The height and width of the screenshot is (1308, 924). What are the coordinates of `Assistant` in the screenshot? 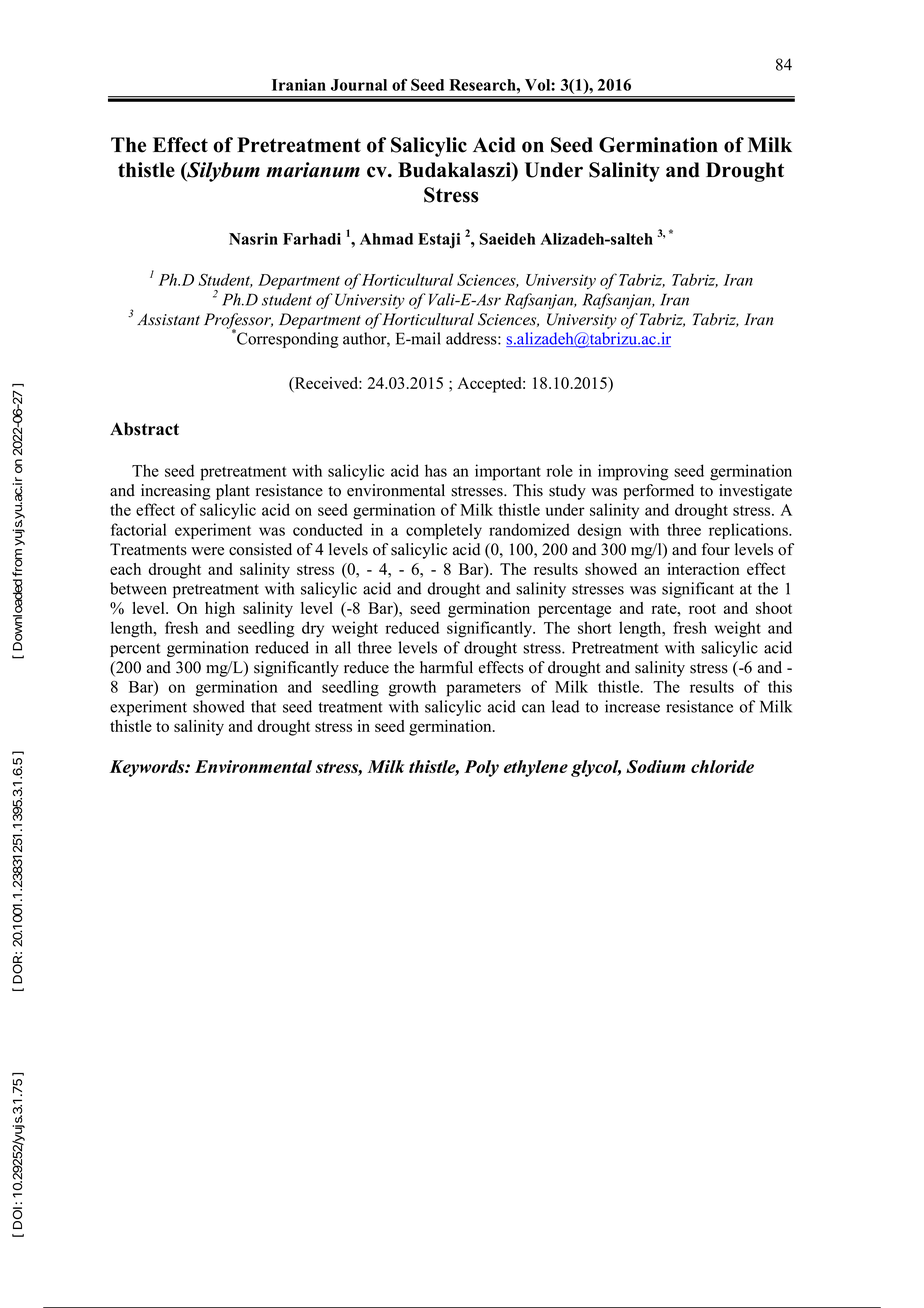 It's located at (168, 319).
